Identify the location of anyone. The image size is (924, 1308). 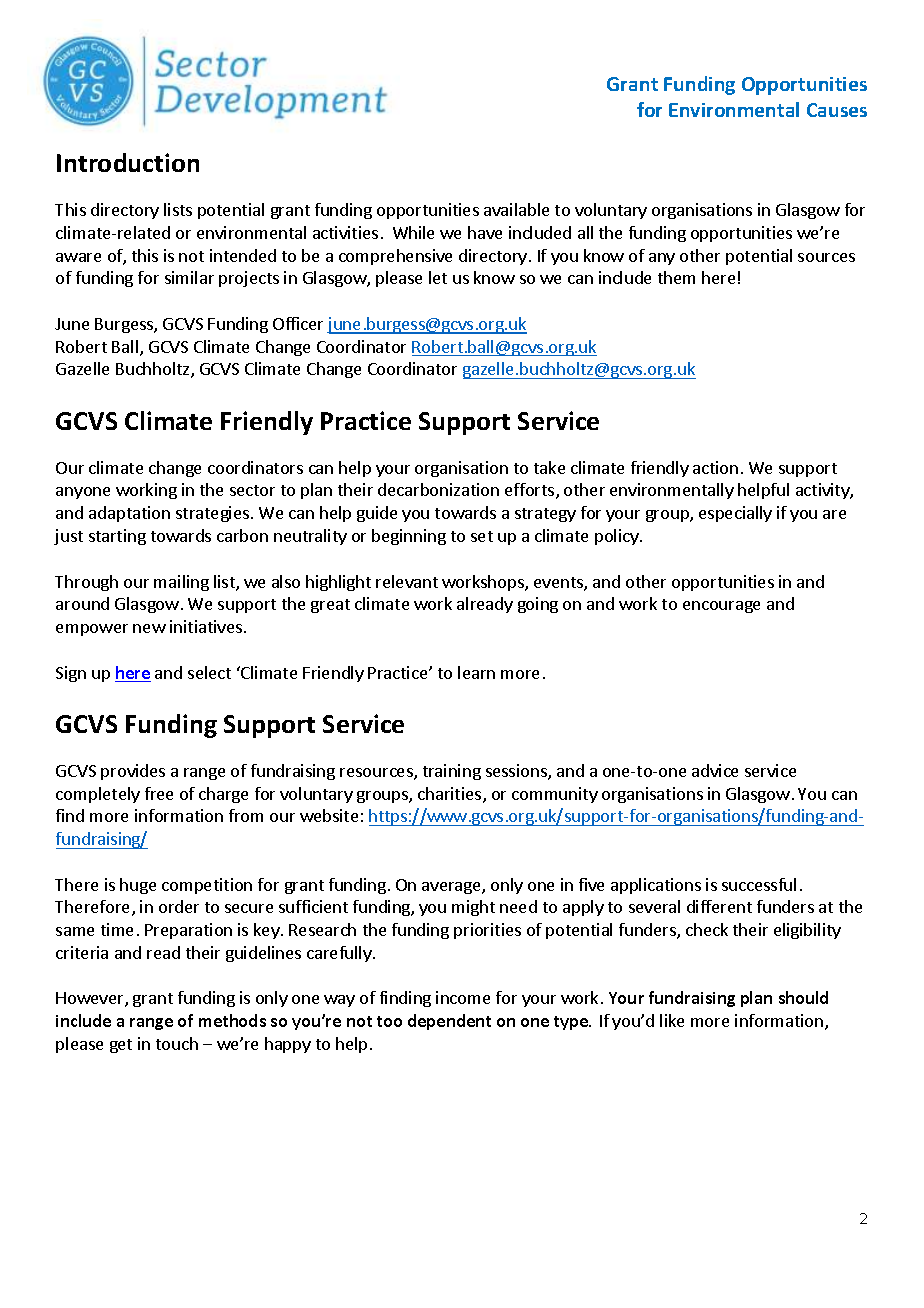
(83, 493).
